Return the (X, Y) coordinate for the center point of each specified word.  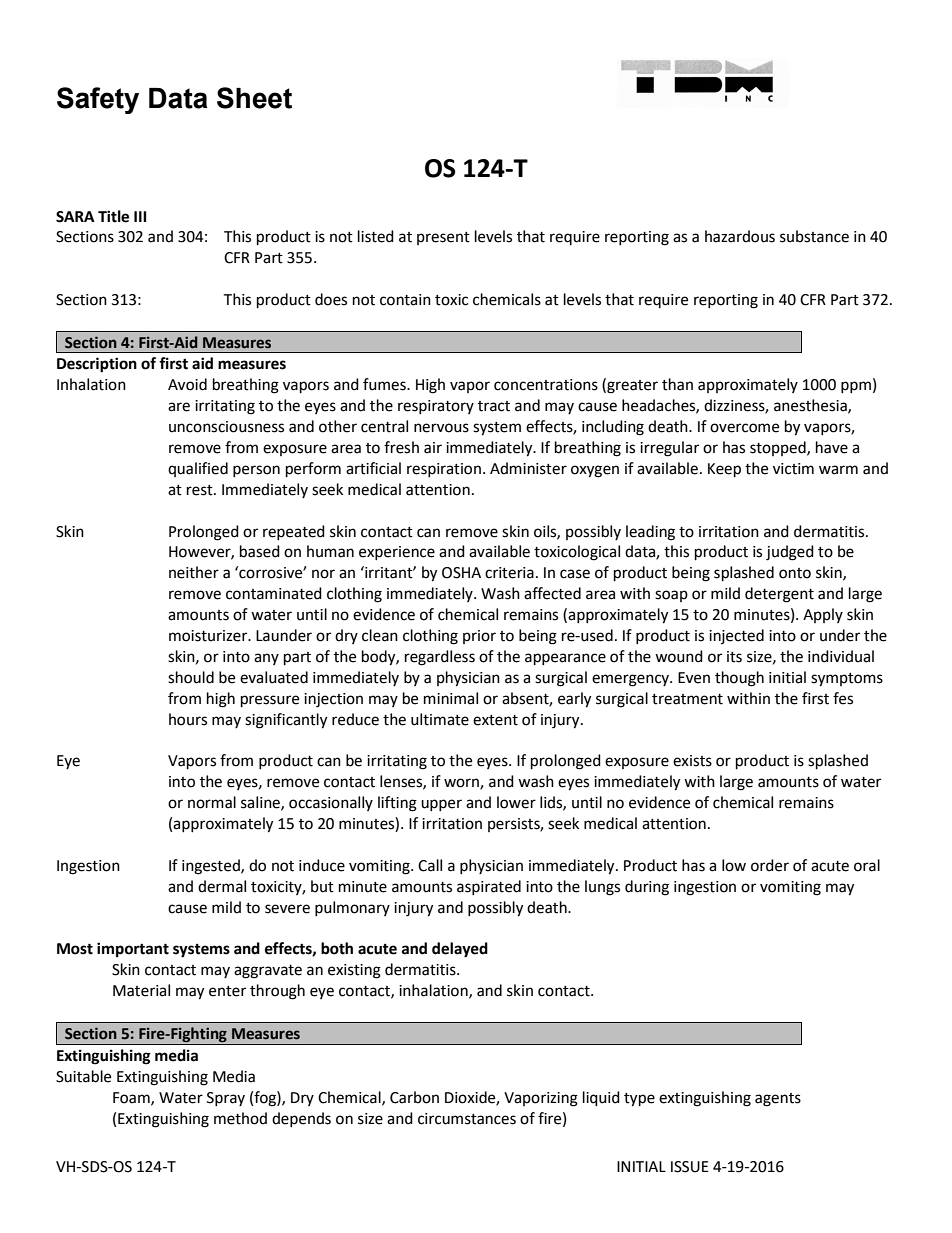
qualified (198, 469)
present (443, 238)
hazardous (740, 236)
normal (212, 802)
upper (441, 805)
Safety (98, 100)
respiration (444, 470)
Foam (132, 1098)
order (770, 865)
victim (793, 469)
